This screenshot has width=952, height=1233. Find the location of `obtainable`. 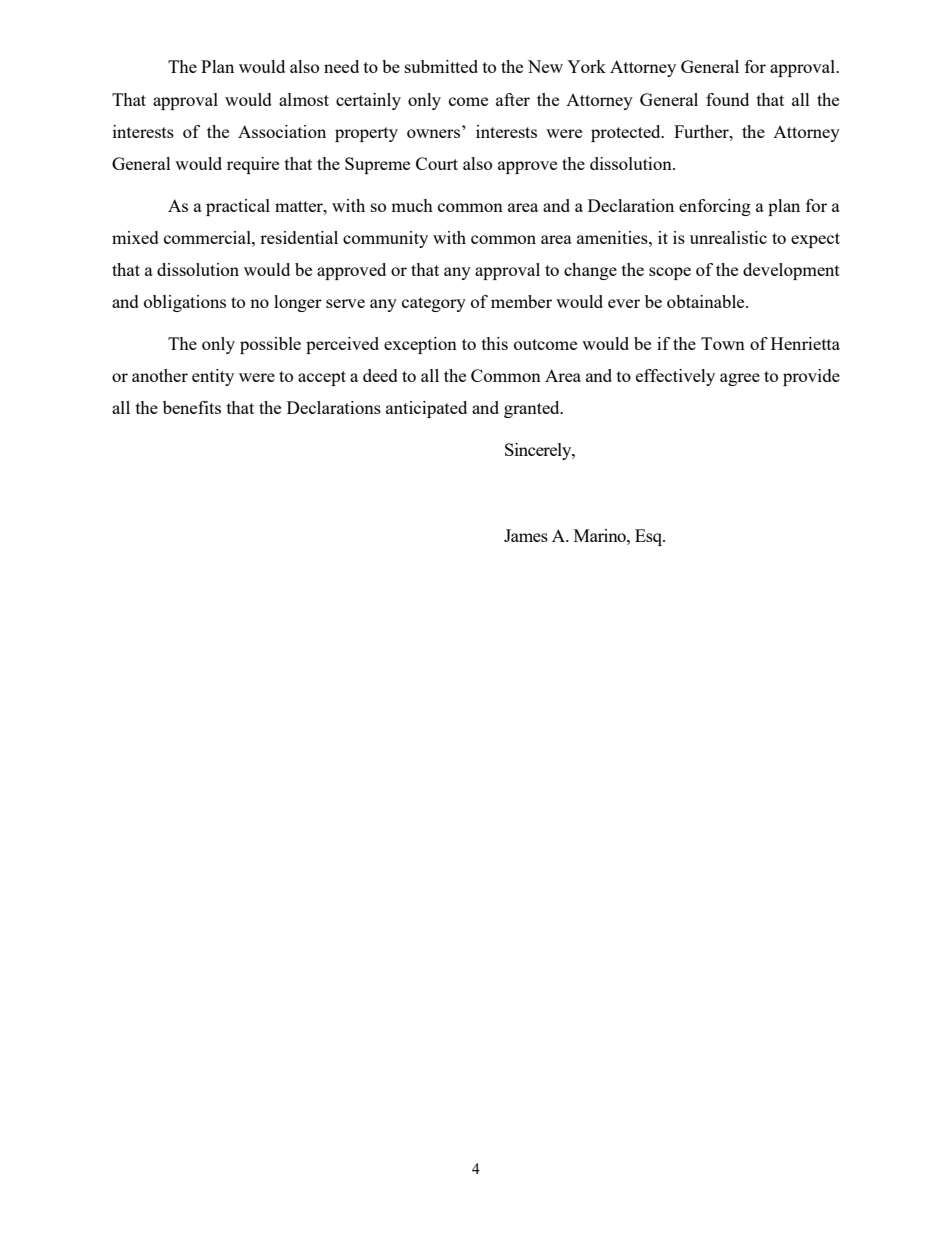

obtainable is located at coordinates (707, 301).
